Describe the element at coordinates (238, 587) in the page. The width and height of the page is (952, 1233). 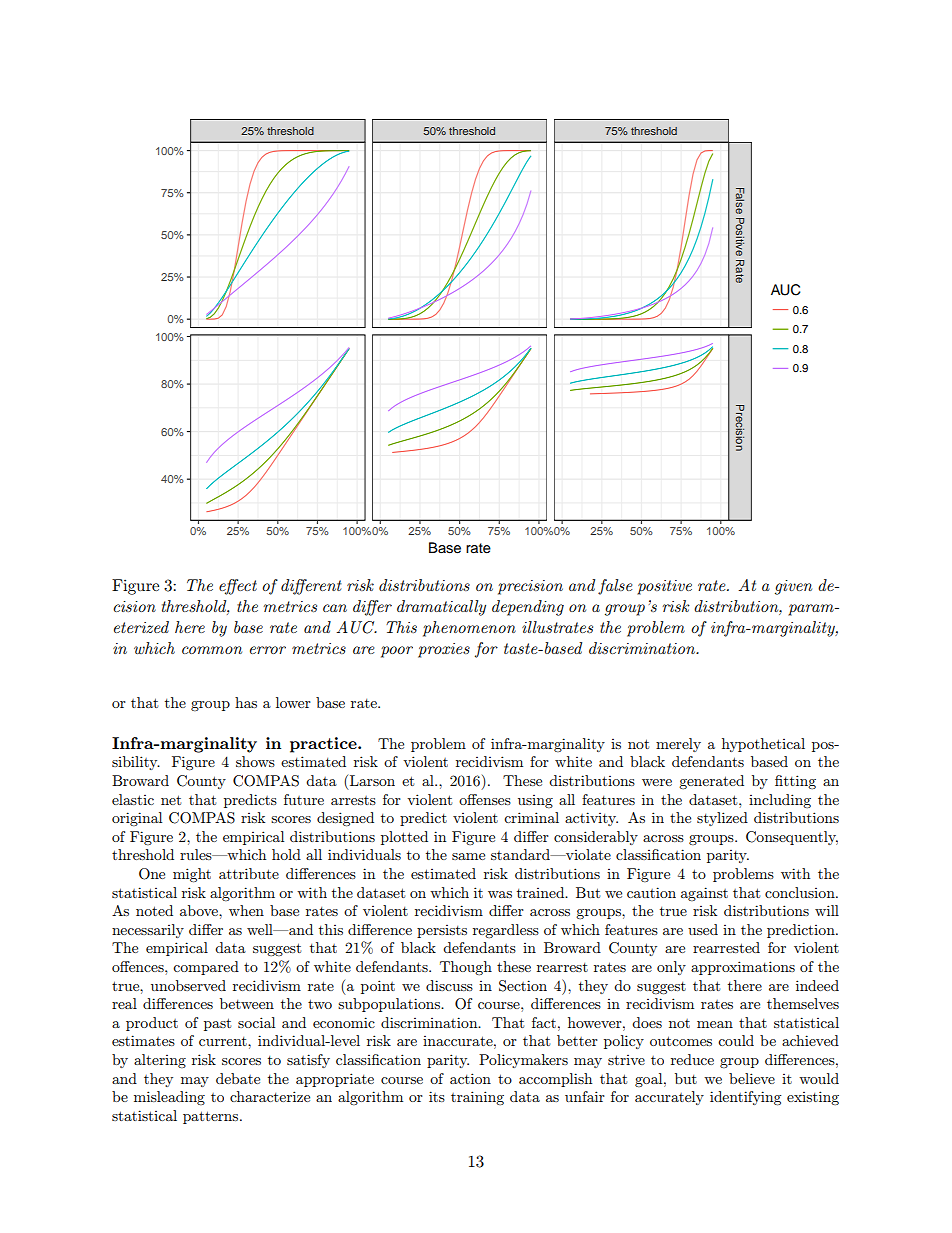
I see `effect` at that location.
